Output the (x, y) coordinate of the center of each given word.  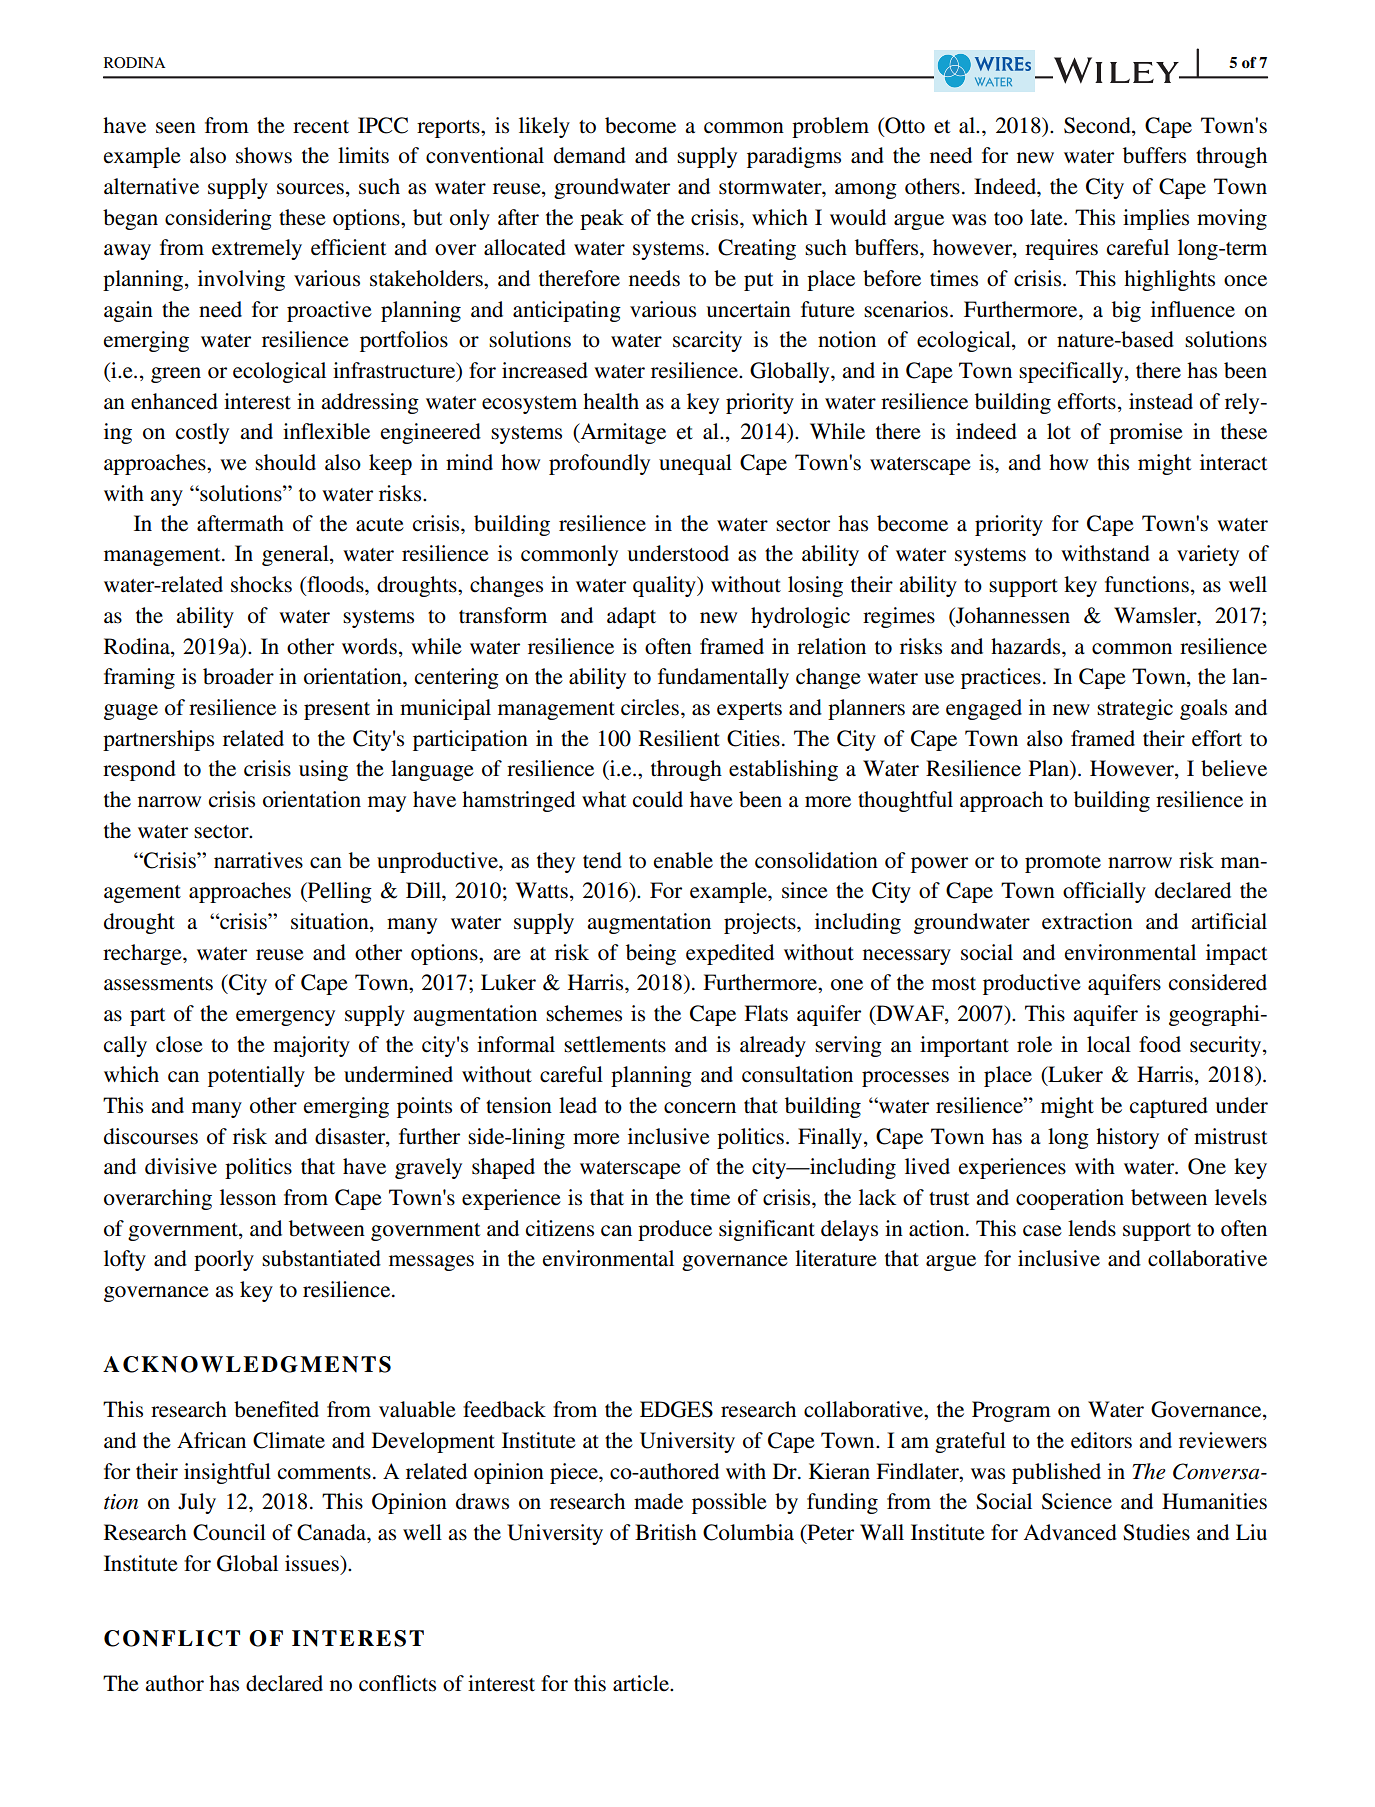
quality (665, 586)
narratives (258, 860)
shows (264, 155)
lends (1092, 1228)
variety (1208, 555)
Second (1098, 125)
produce (675, 1230)
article (642, 1683)
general (296, 555)
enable (683, 860)
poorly (224, 1260)
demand (590, 155)
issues (313, 1563)
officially (1104, 892)
